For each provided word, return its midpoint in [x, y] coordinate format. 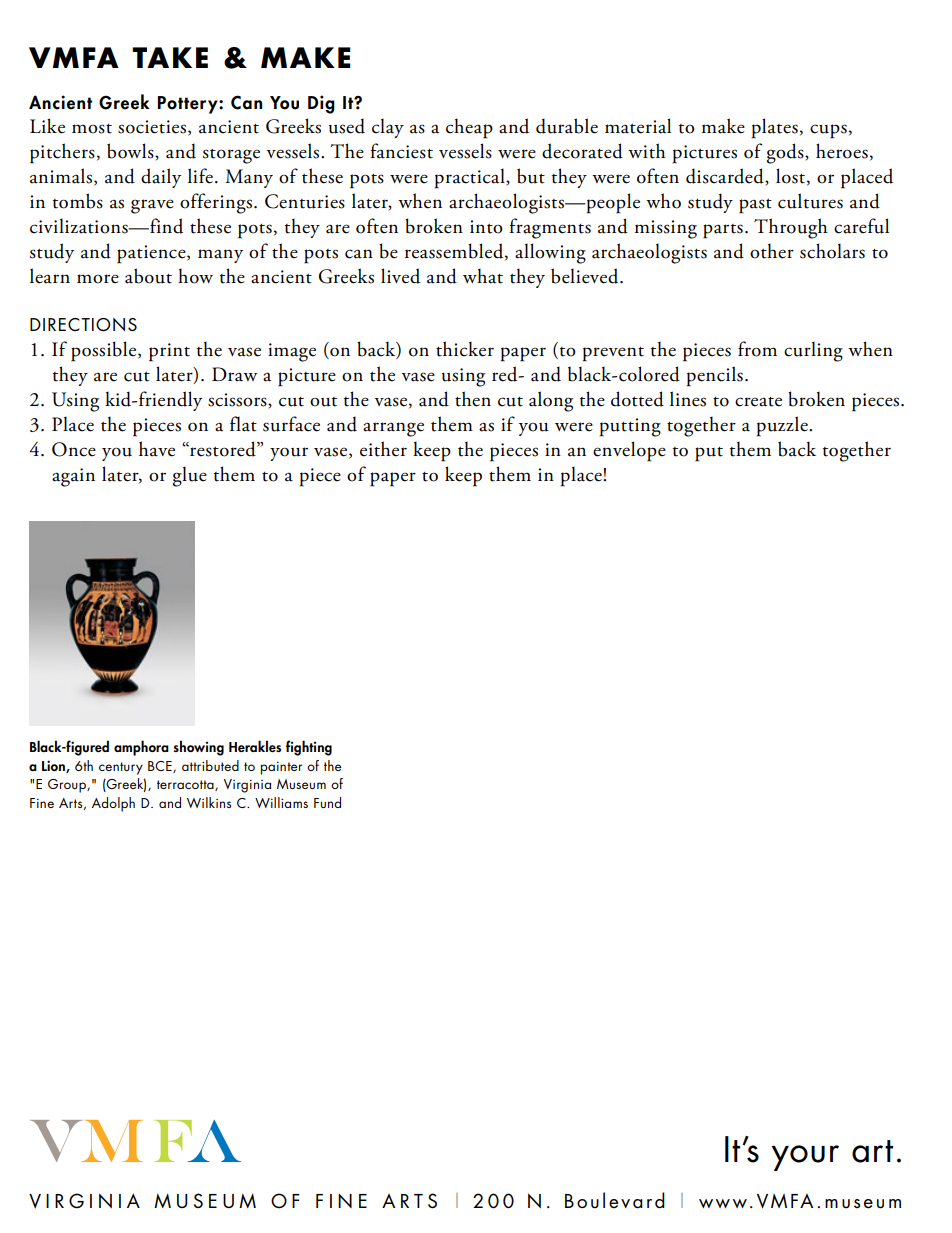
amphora [141, 748]
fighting [309, 748]
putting [630, 427]
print [169, 352]
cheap [469, 128]
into [486, 227]
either [383, 449]
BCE [161, 767]
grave [152, 206]
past [755, 206]
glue [190, 476]
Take [170, 57]
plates [774, 128]
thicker [465, 349]
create [758, 402]
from [757, 349]
